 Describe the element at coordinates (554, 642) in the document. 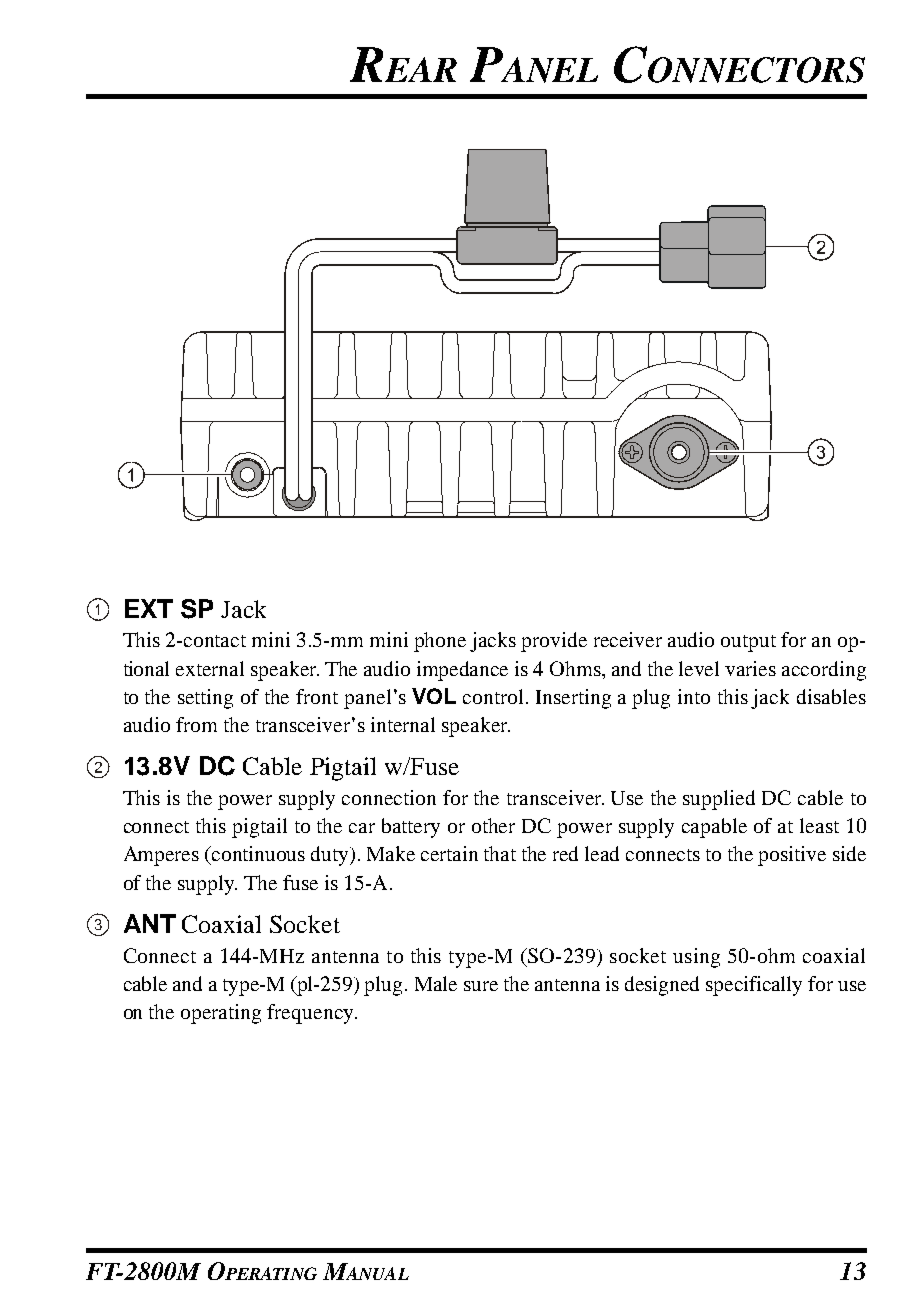

I see `provide` at that location.
